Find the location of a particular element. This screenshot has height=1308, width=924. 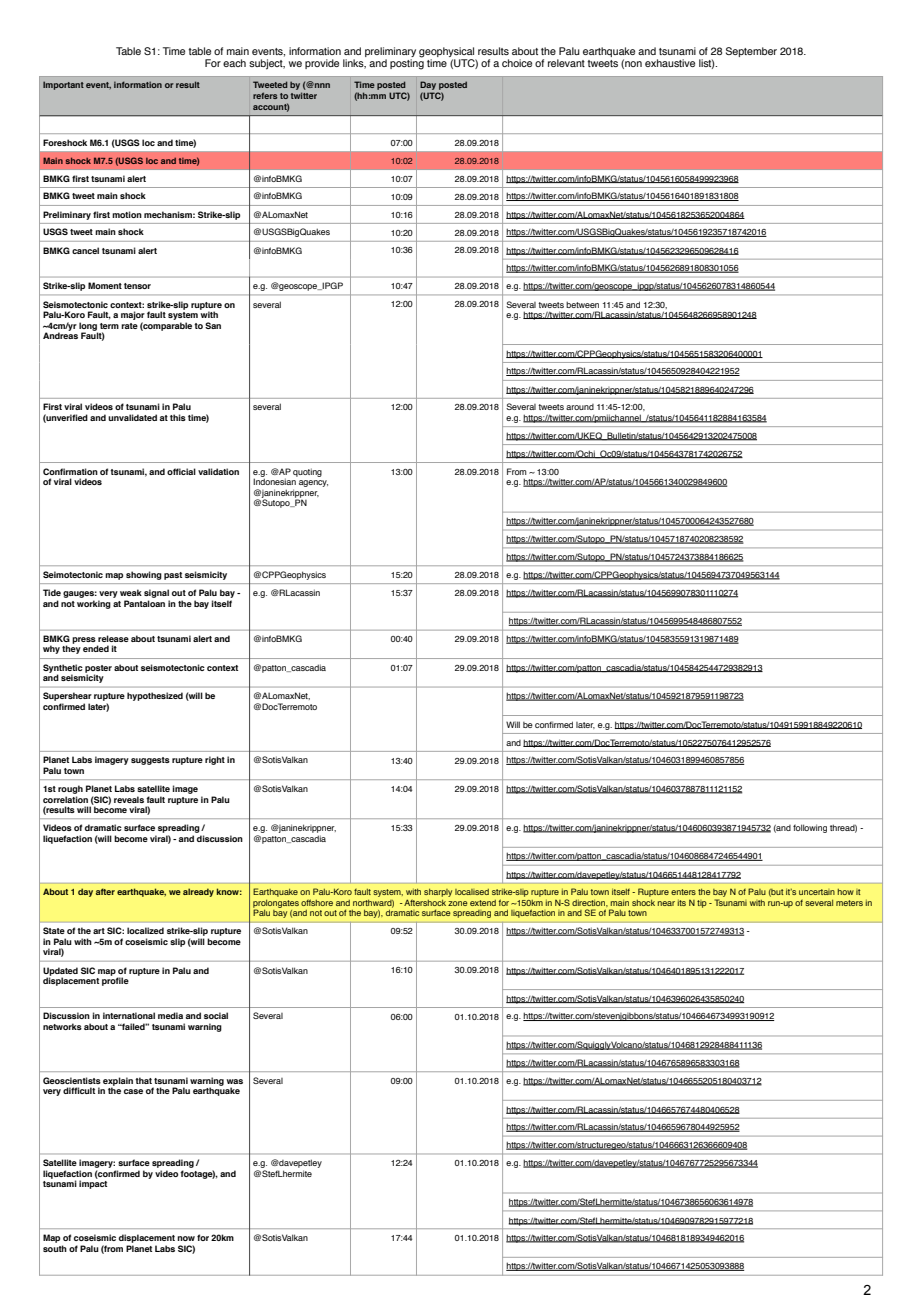

September is located at coordinates (751, 52).
